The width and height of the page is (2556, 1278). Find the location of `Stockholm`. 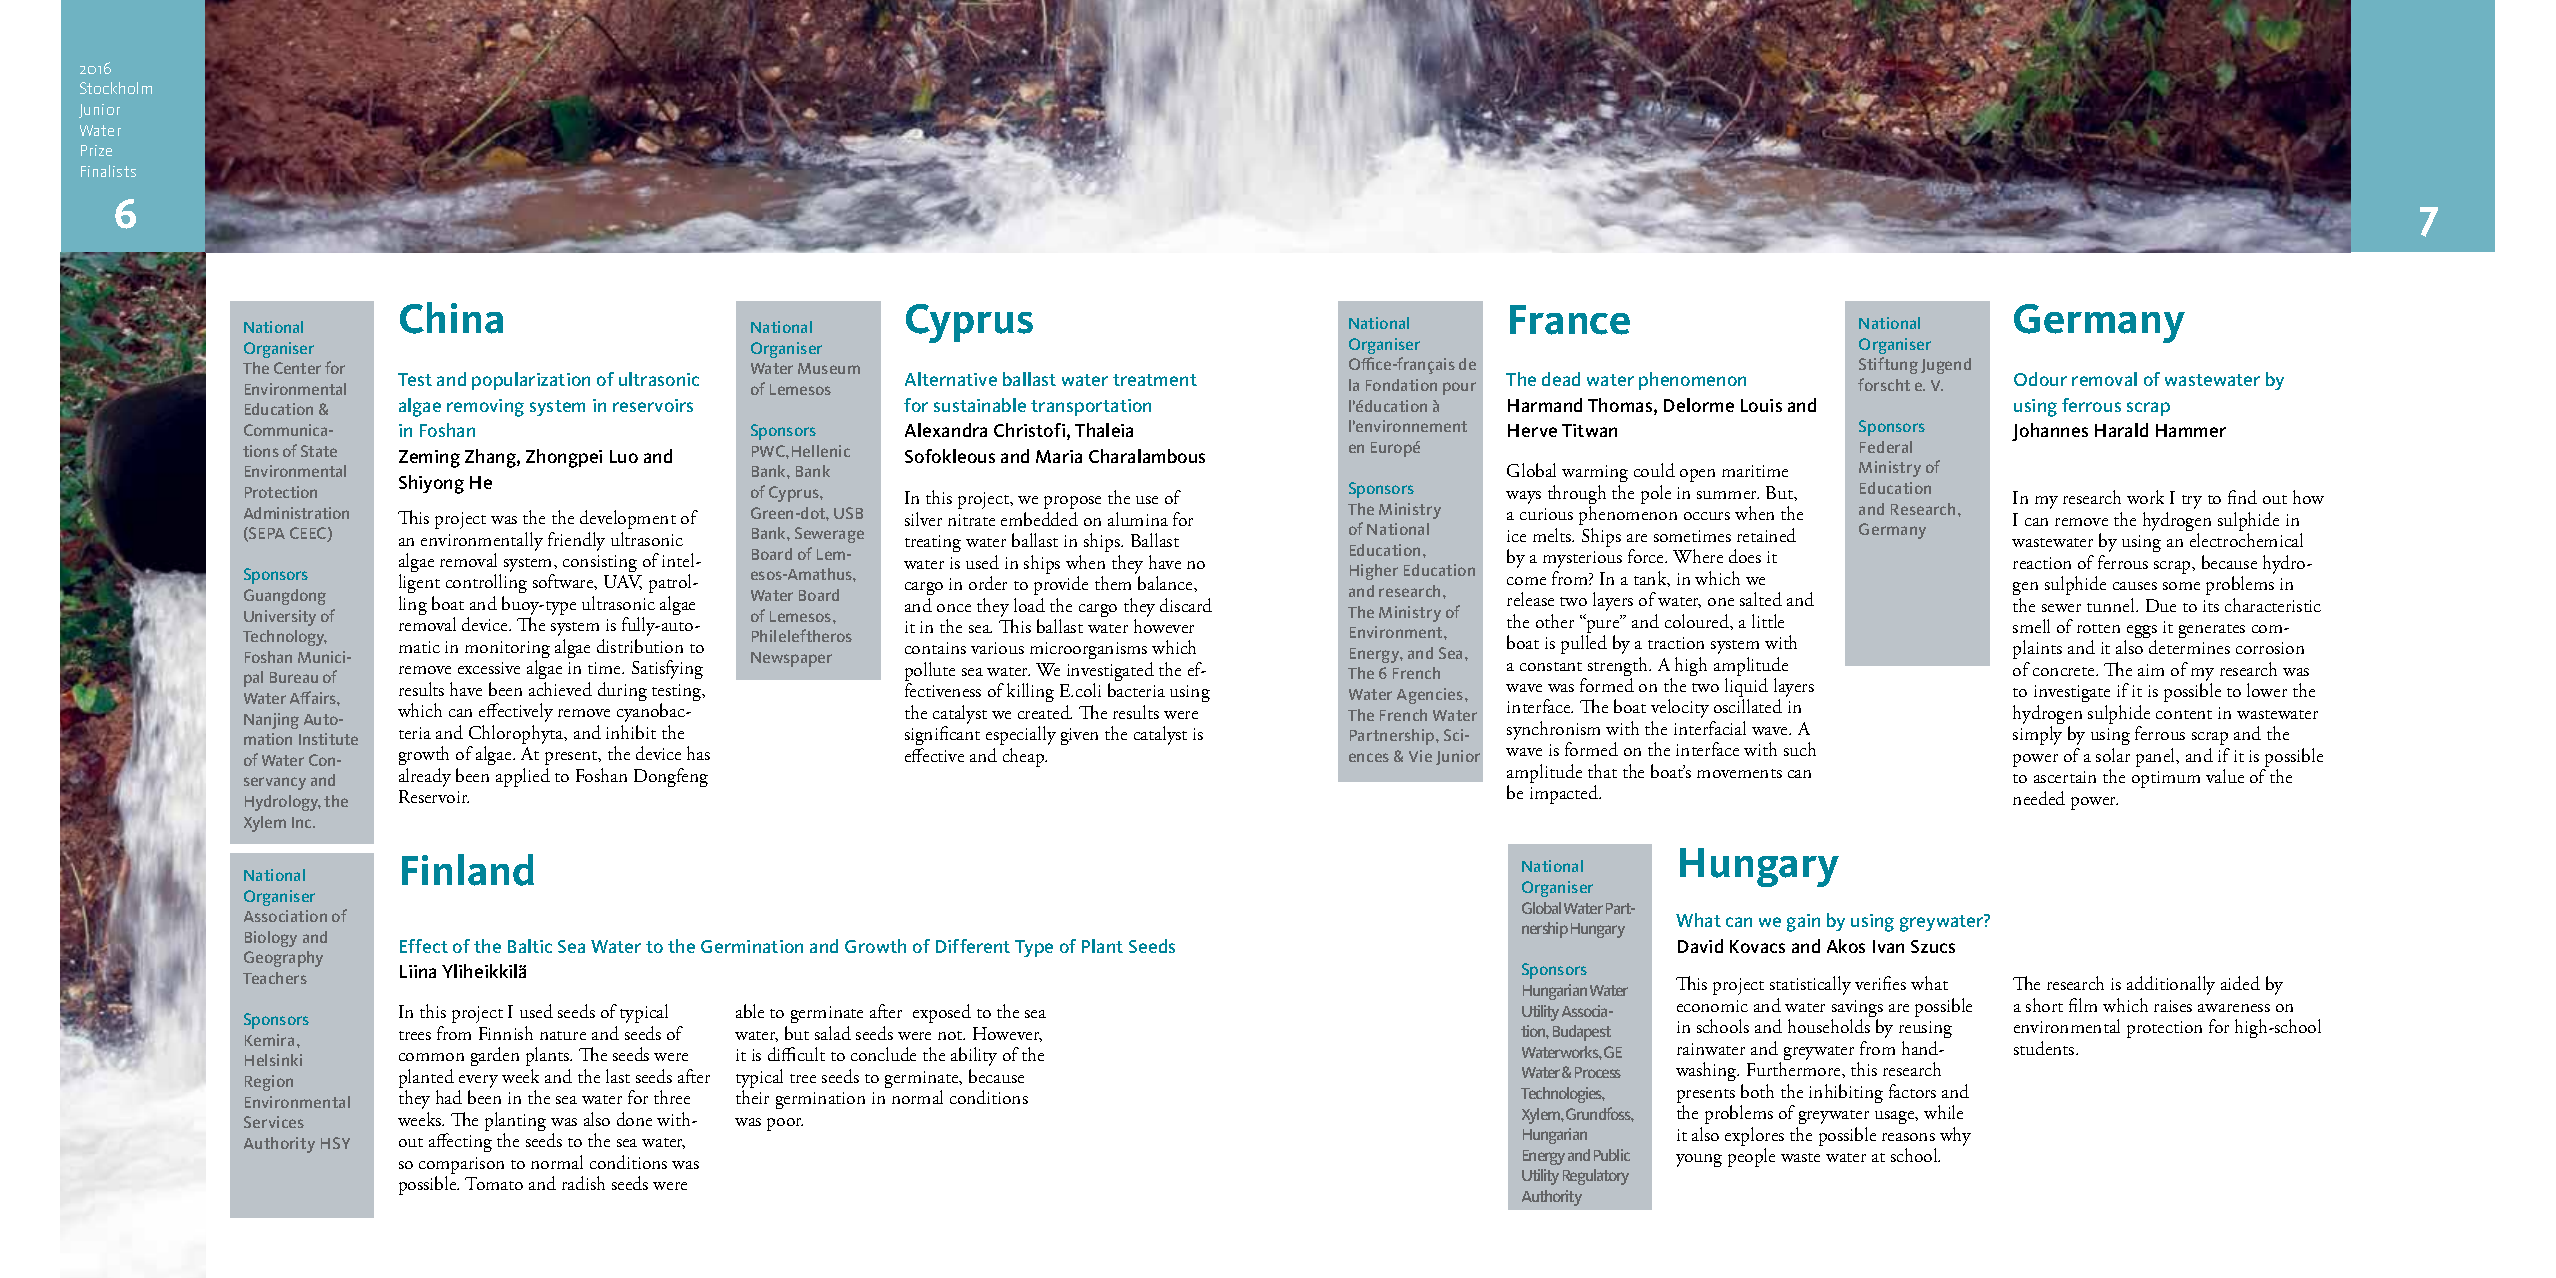

Stockholm is located at coordinates (116, 88).
